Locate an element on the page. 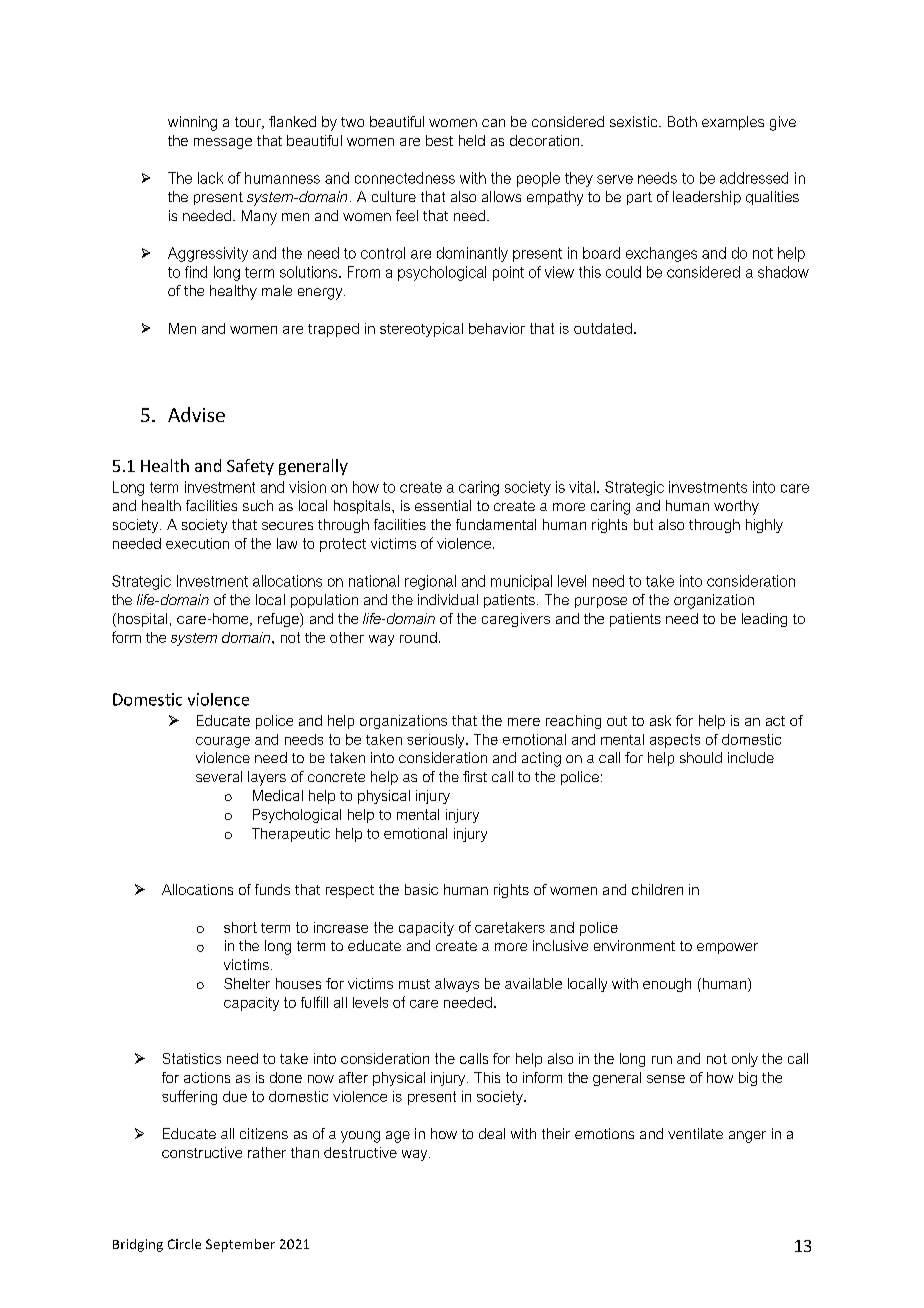  essential is located at coordinates (443, 505).
